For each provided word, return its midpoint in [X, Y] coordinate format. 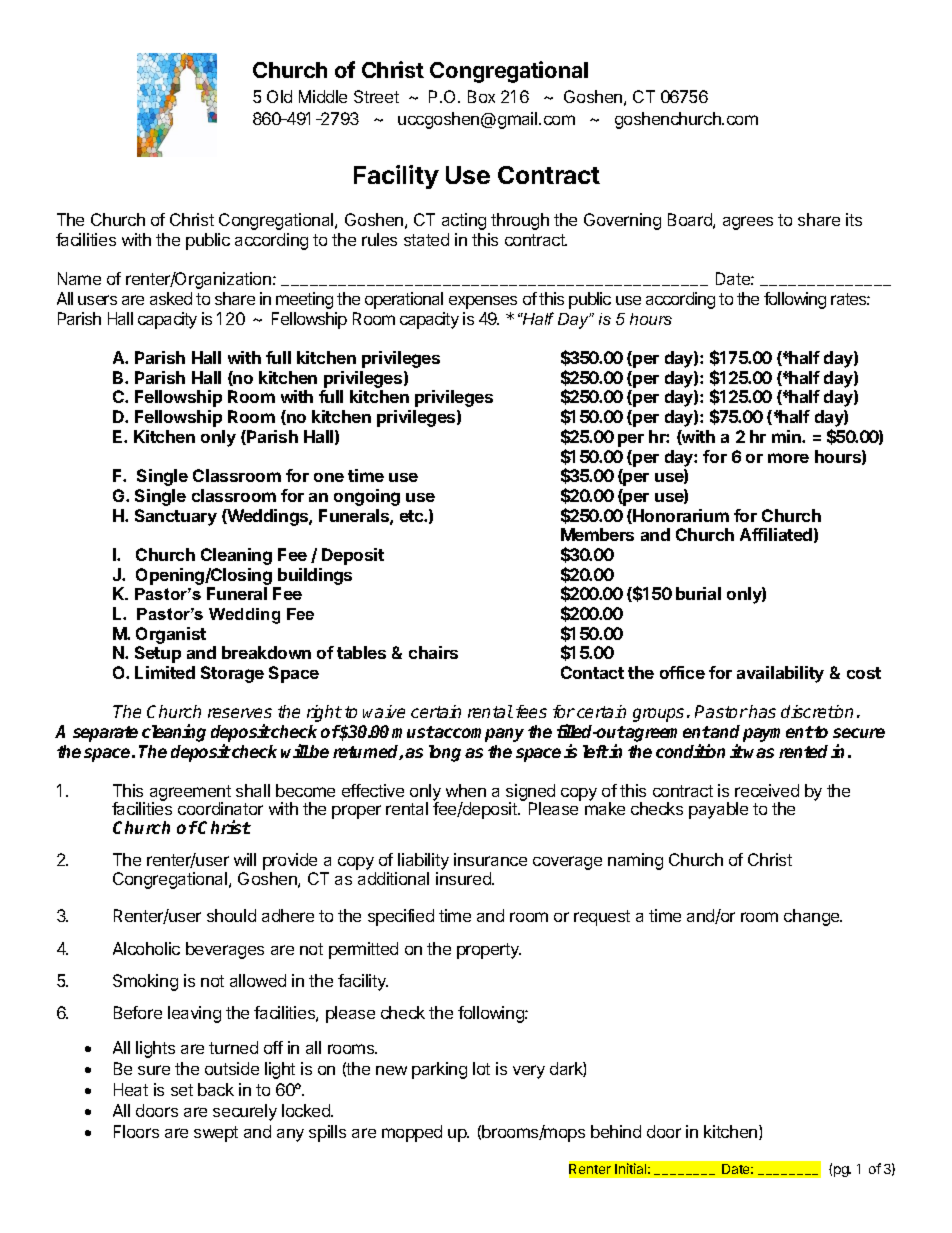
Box [481, 96]
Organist [171, 635]
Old [279, 96]
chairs [433, 652]
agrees [748, 223]
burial [698, 593]
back [216, 1089]
